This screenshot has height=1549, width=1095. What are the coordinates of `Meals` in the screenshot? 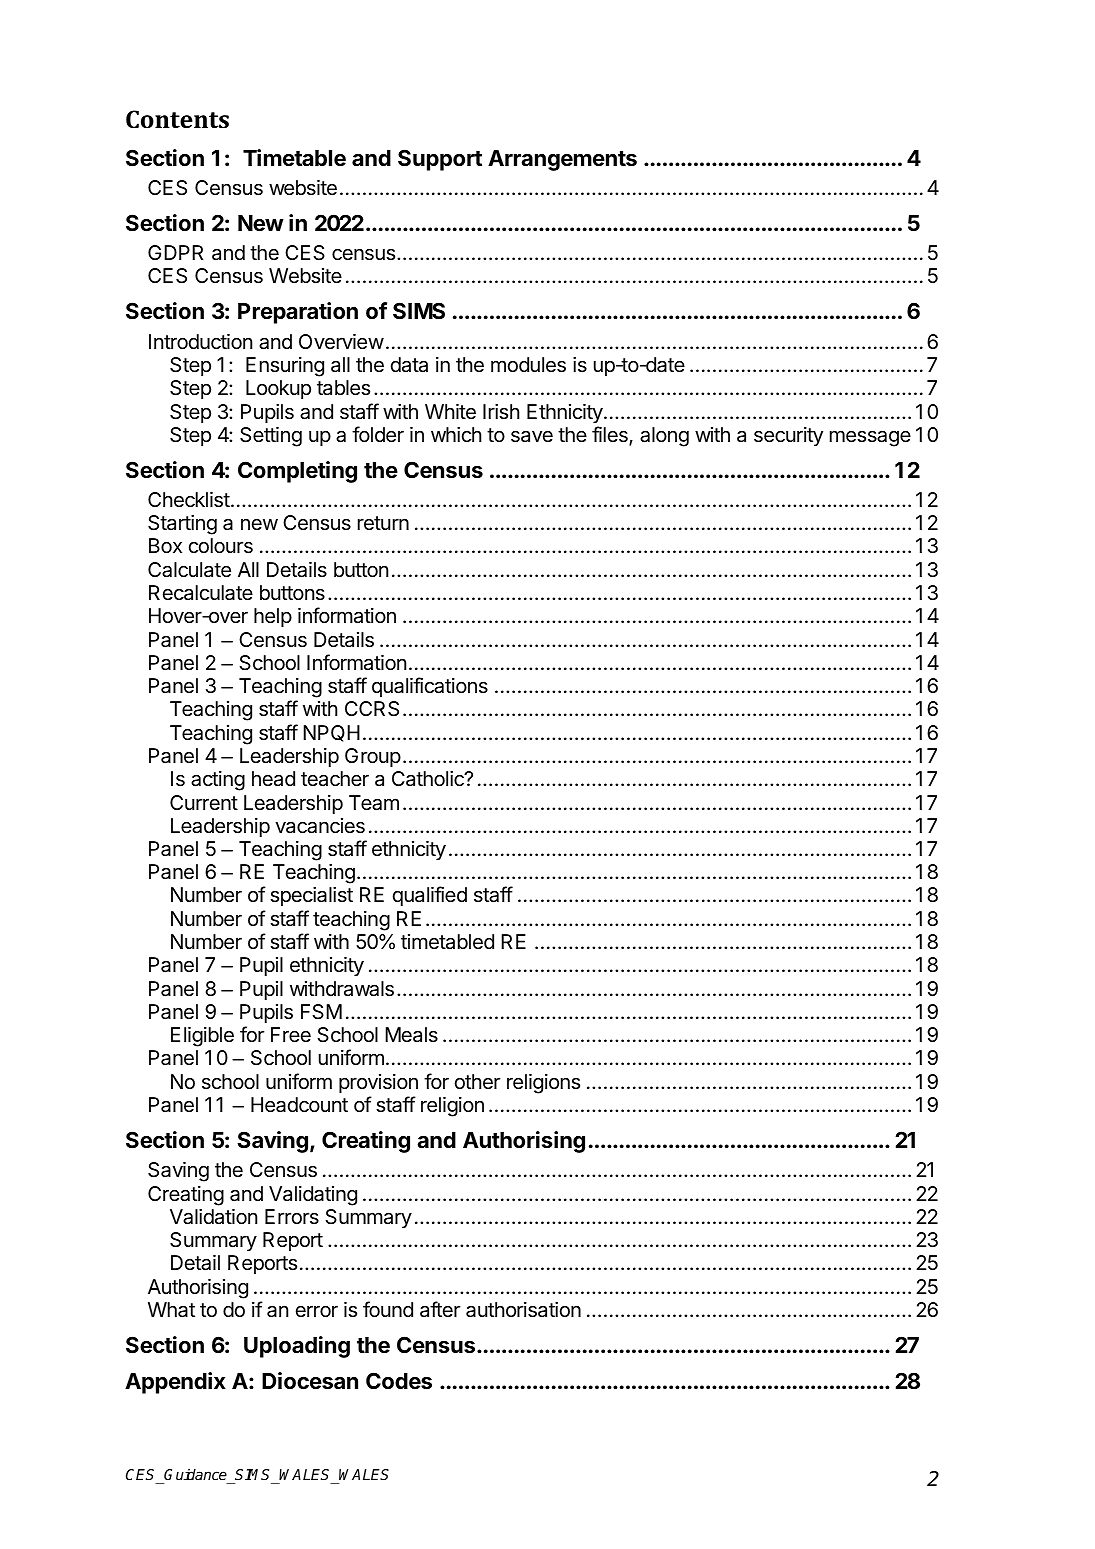 It's located at (411, 1034).
